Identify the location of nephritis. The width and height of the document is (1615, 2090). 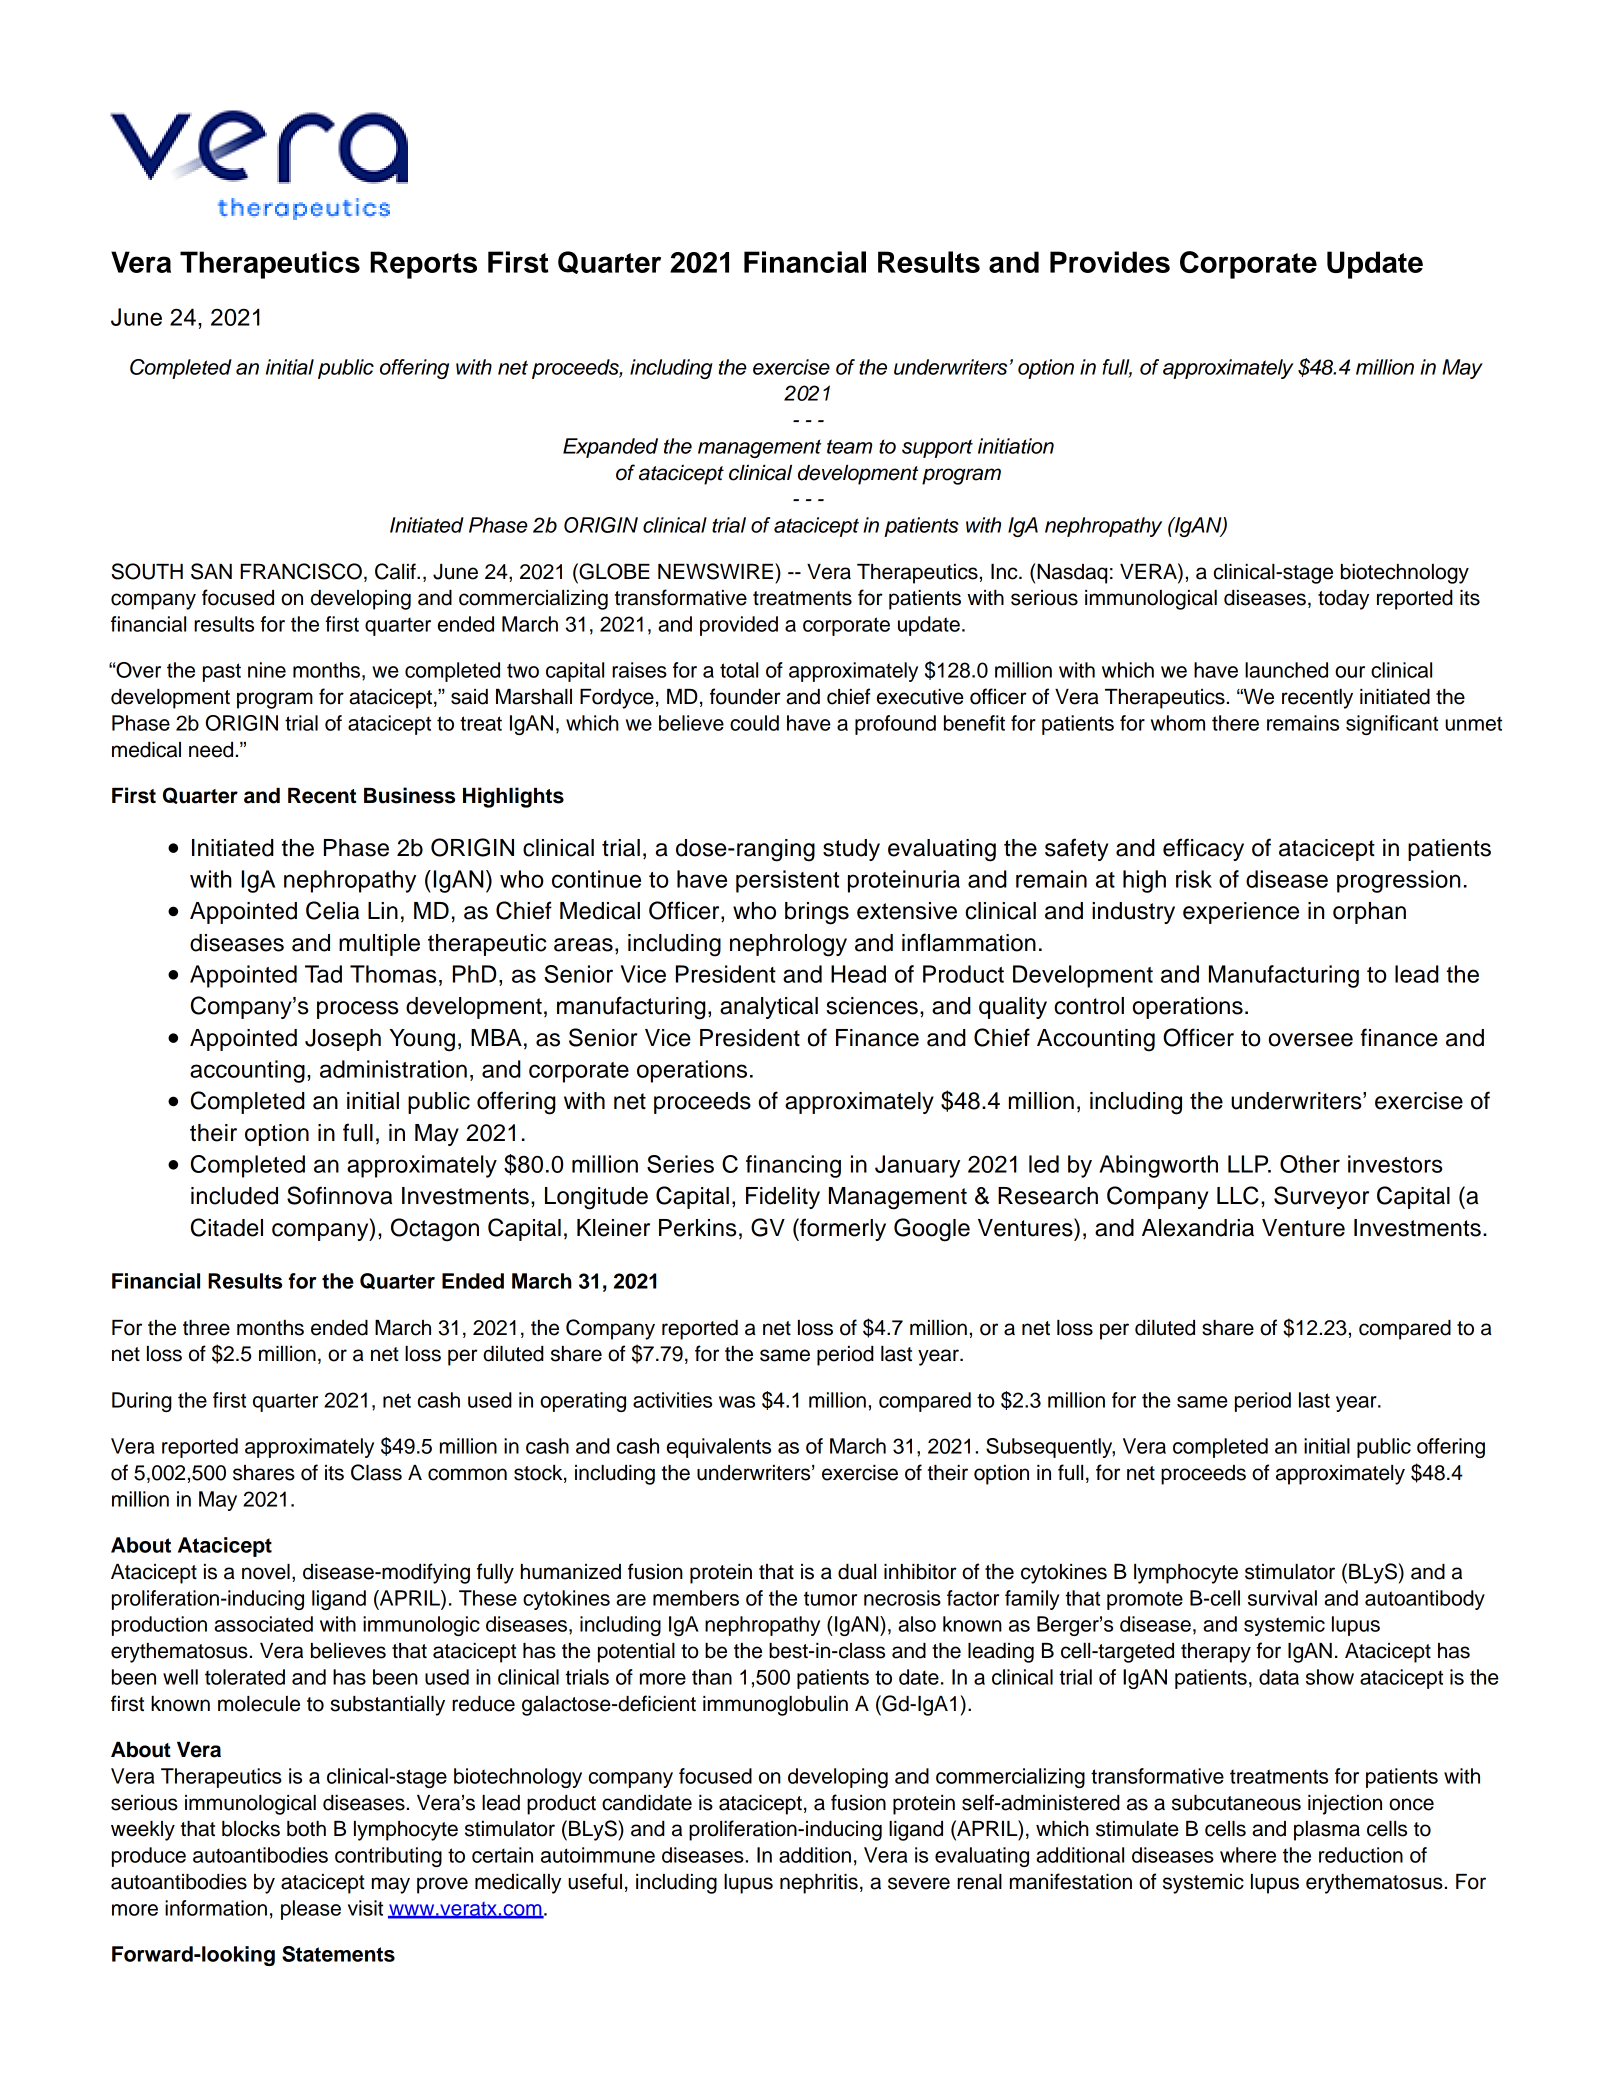
(819, 1884).
